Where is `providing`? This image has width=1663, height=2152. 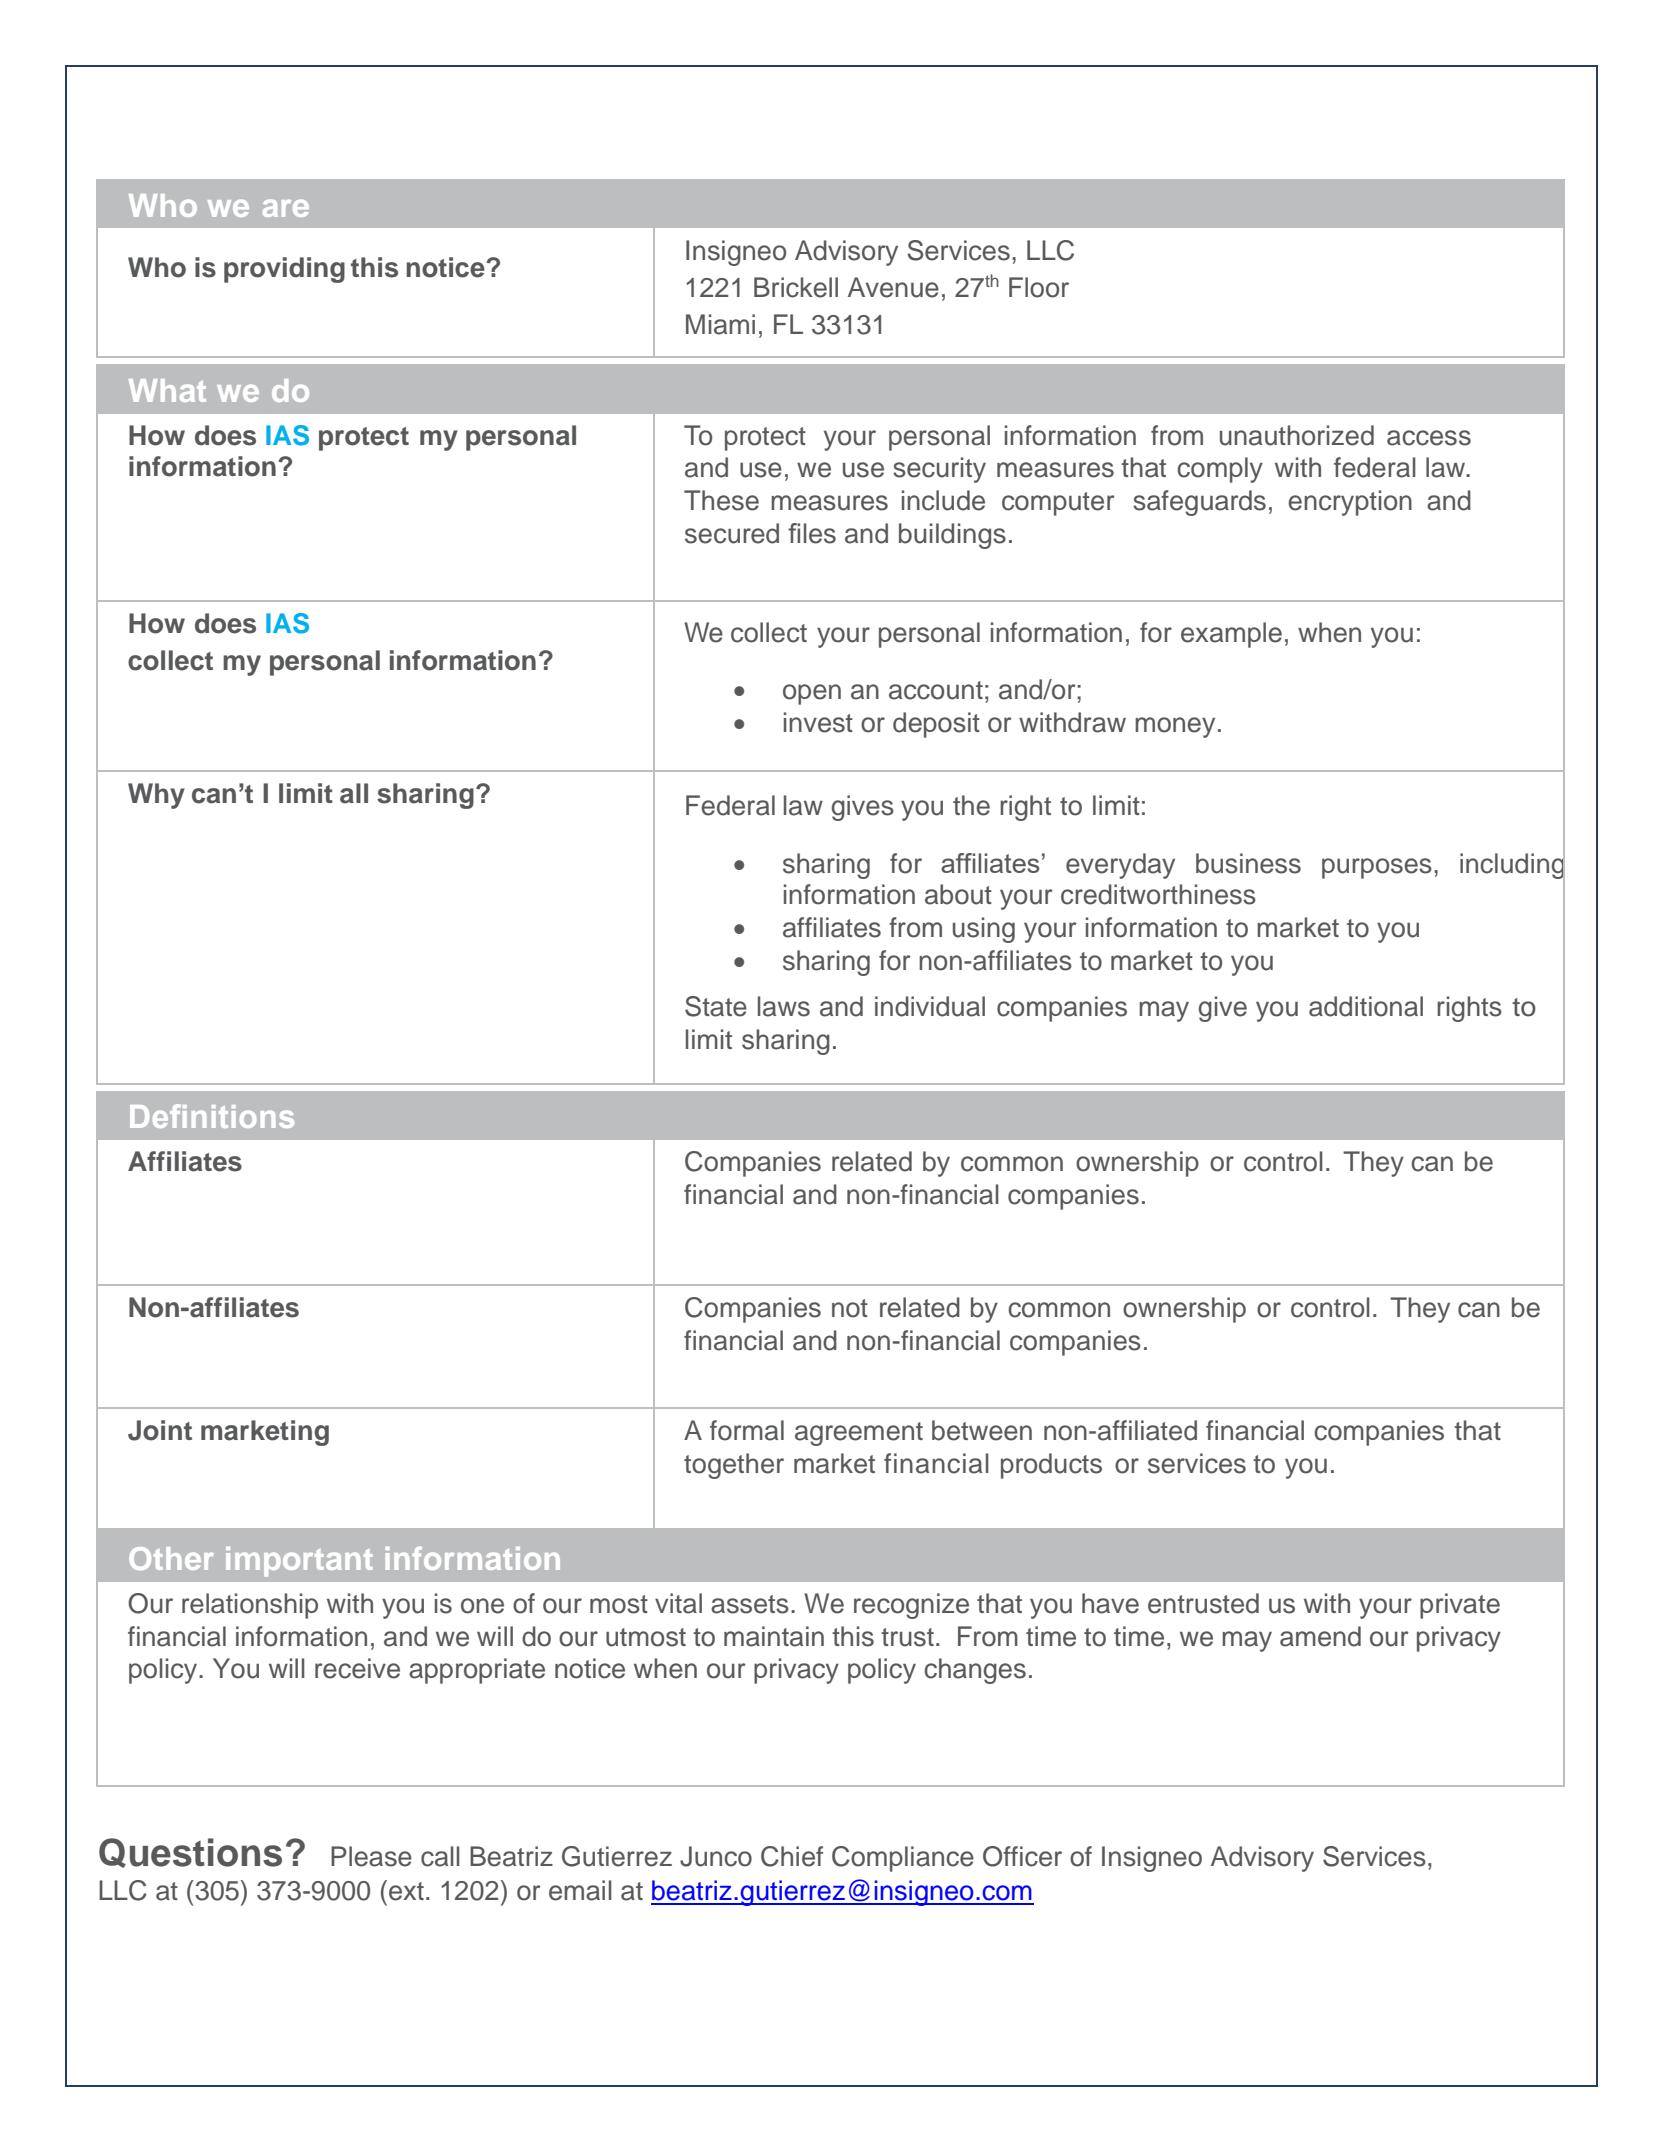
providing is located at coordinates (284, 270).
